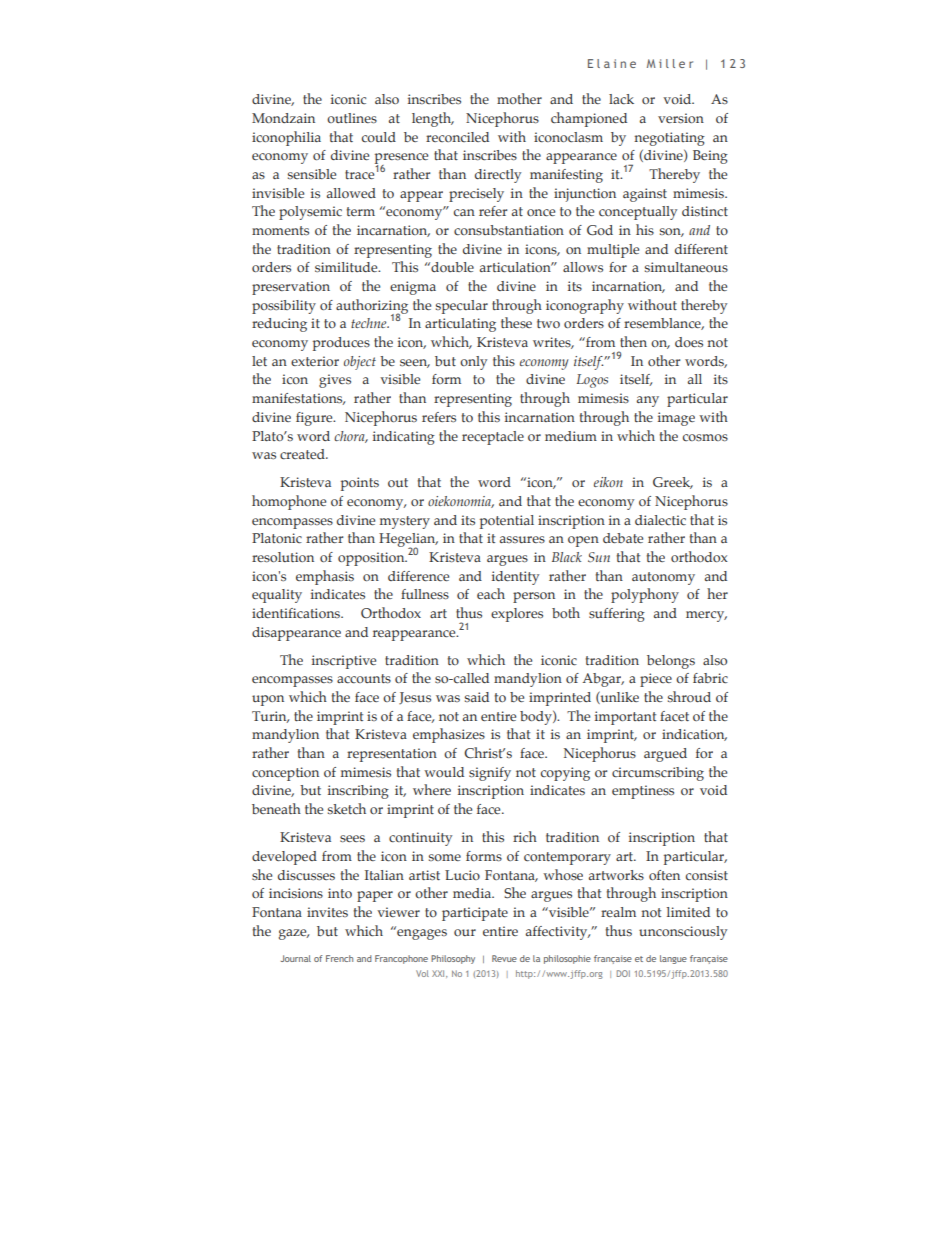 The width and height of the document is (952, 1233). Describe the element at coordinates (291, 288) in the document. I see `preservation` at that location.
